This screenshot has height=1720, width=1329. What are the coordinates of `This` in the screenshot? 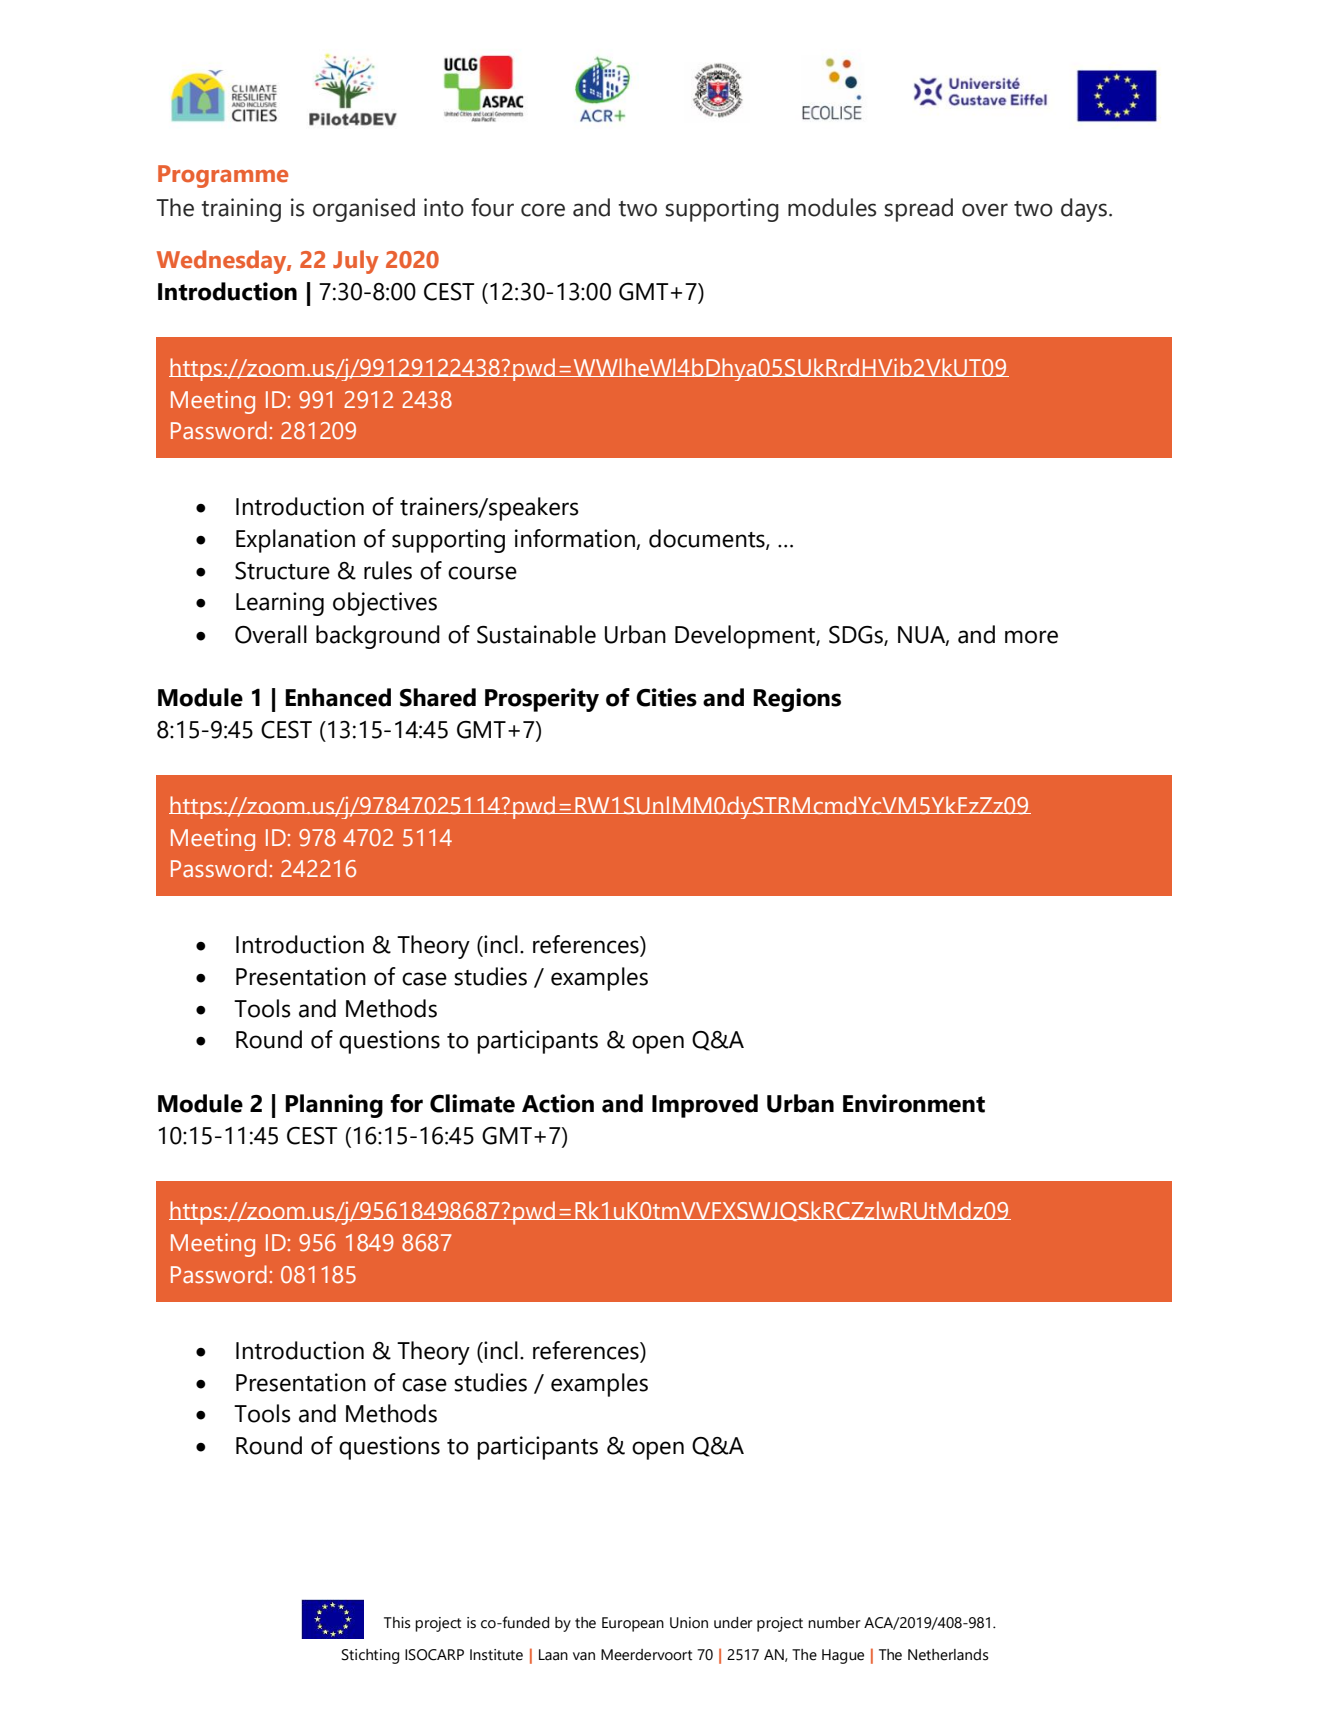 It's located at (397, 1623).
